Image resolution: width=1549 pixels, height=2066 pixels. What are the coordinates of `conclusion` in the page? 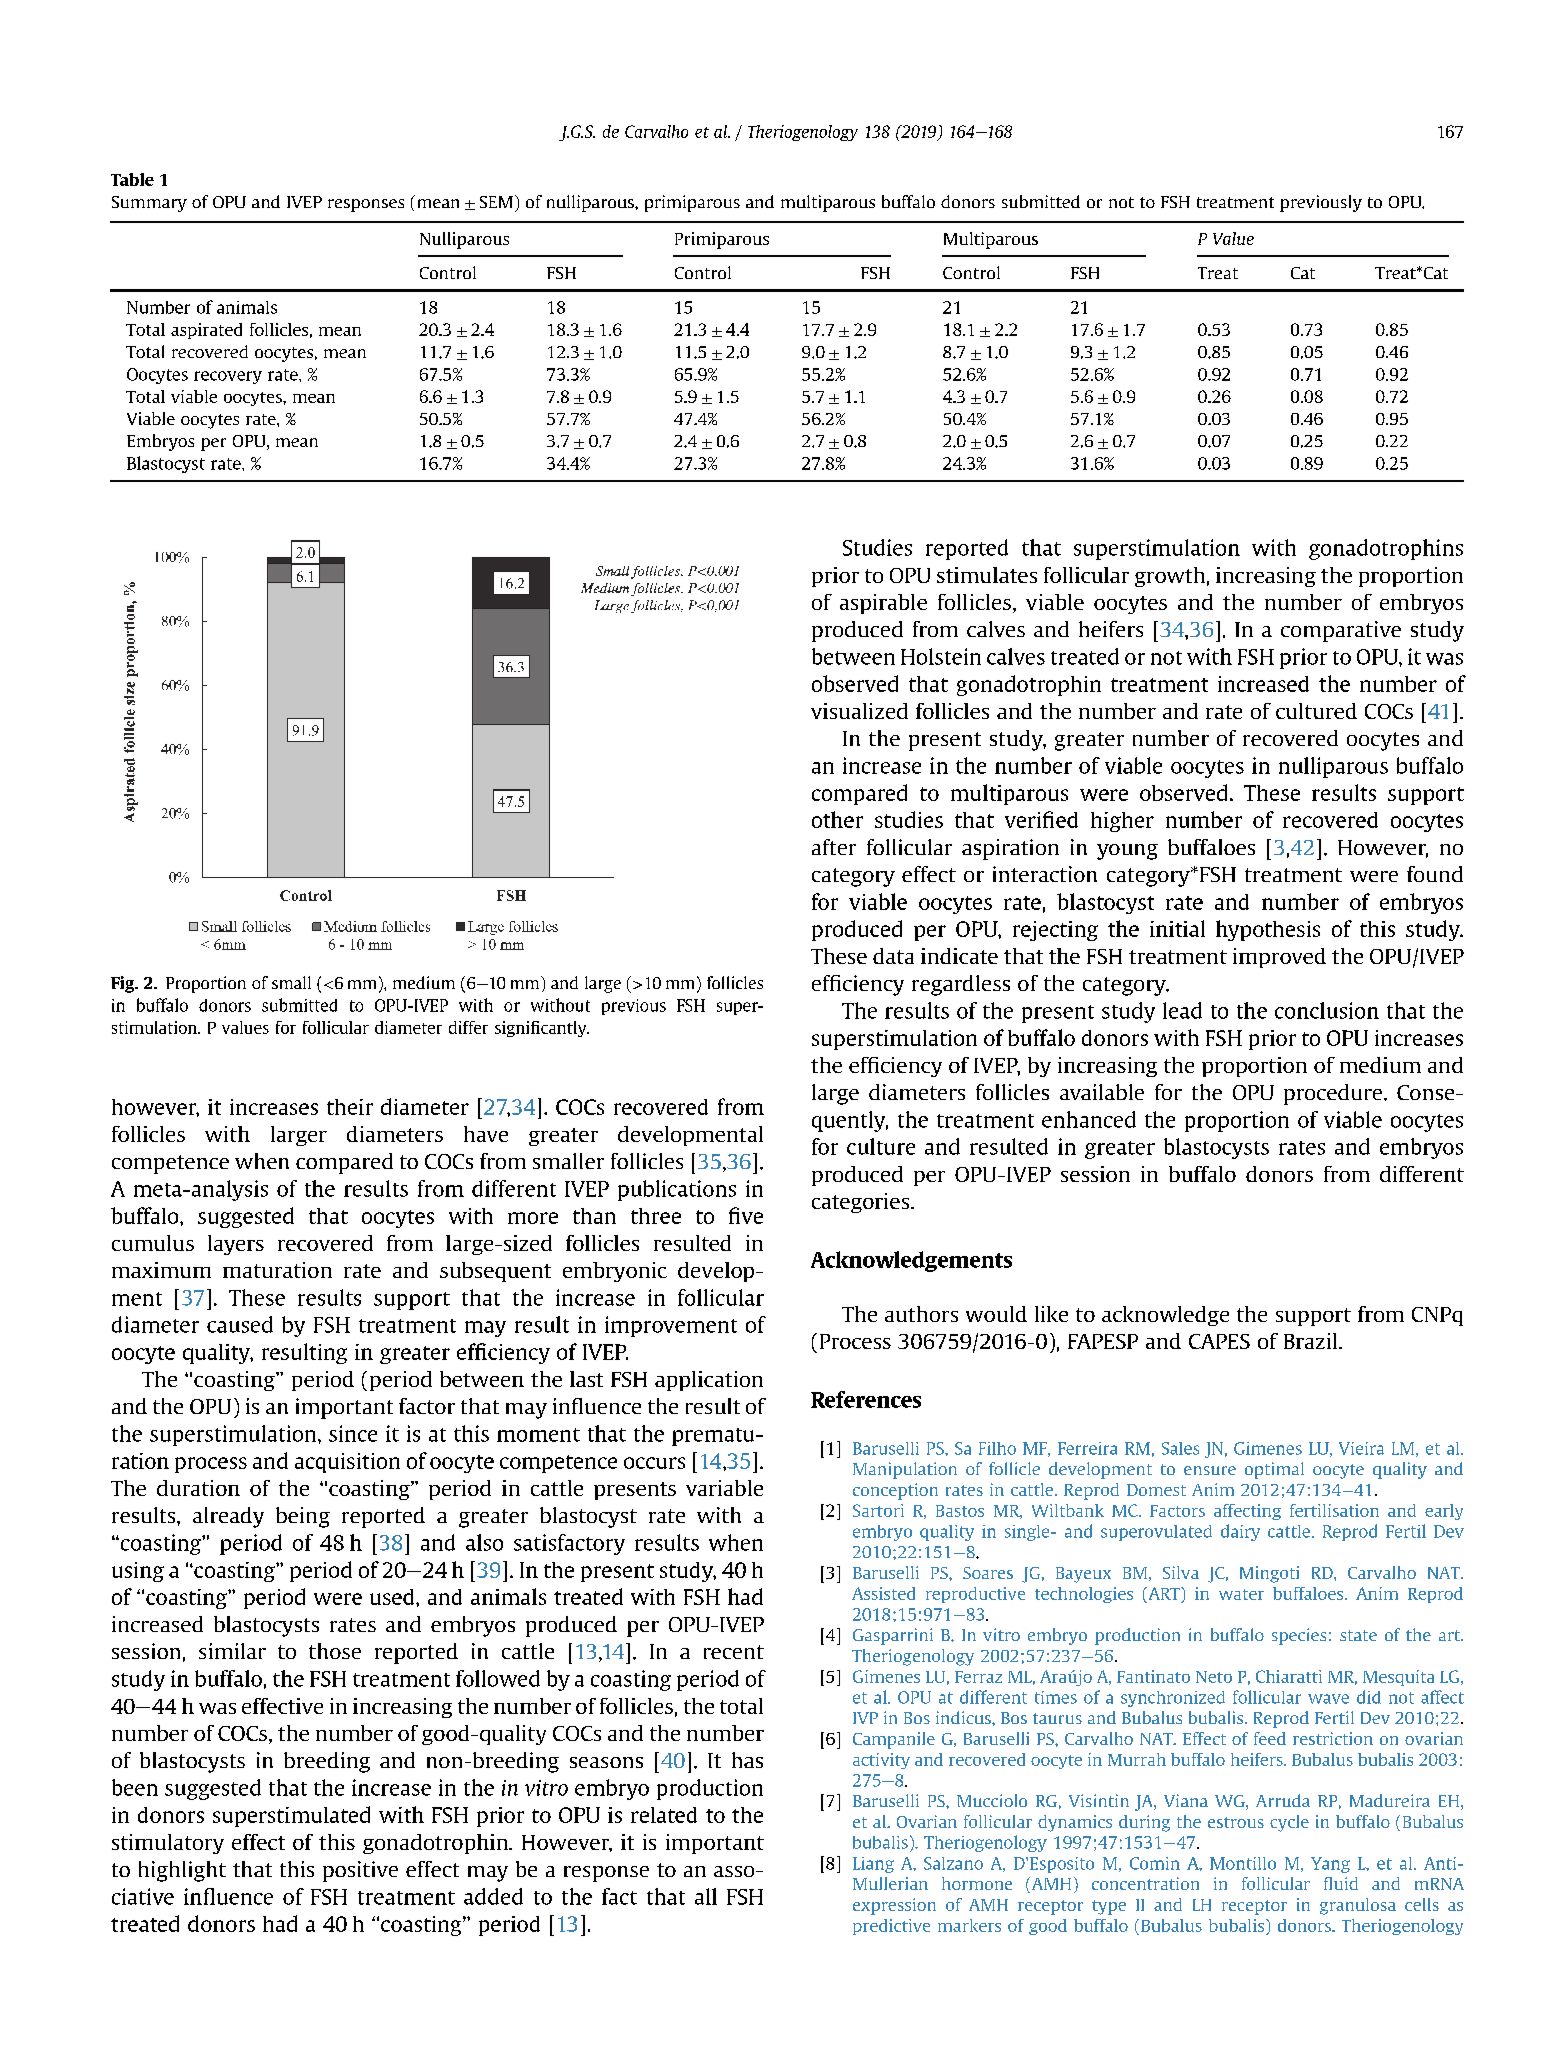 It's located at (1327, 1010).
